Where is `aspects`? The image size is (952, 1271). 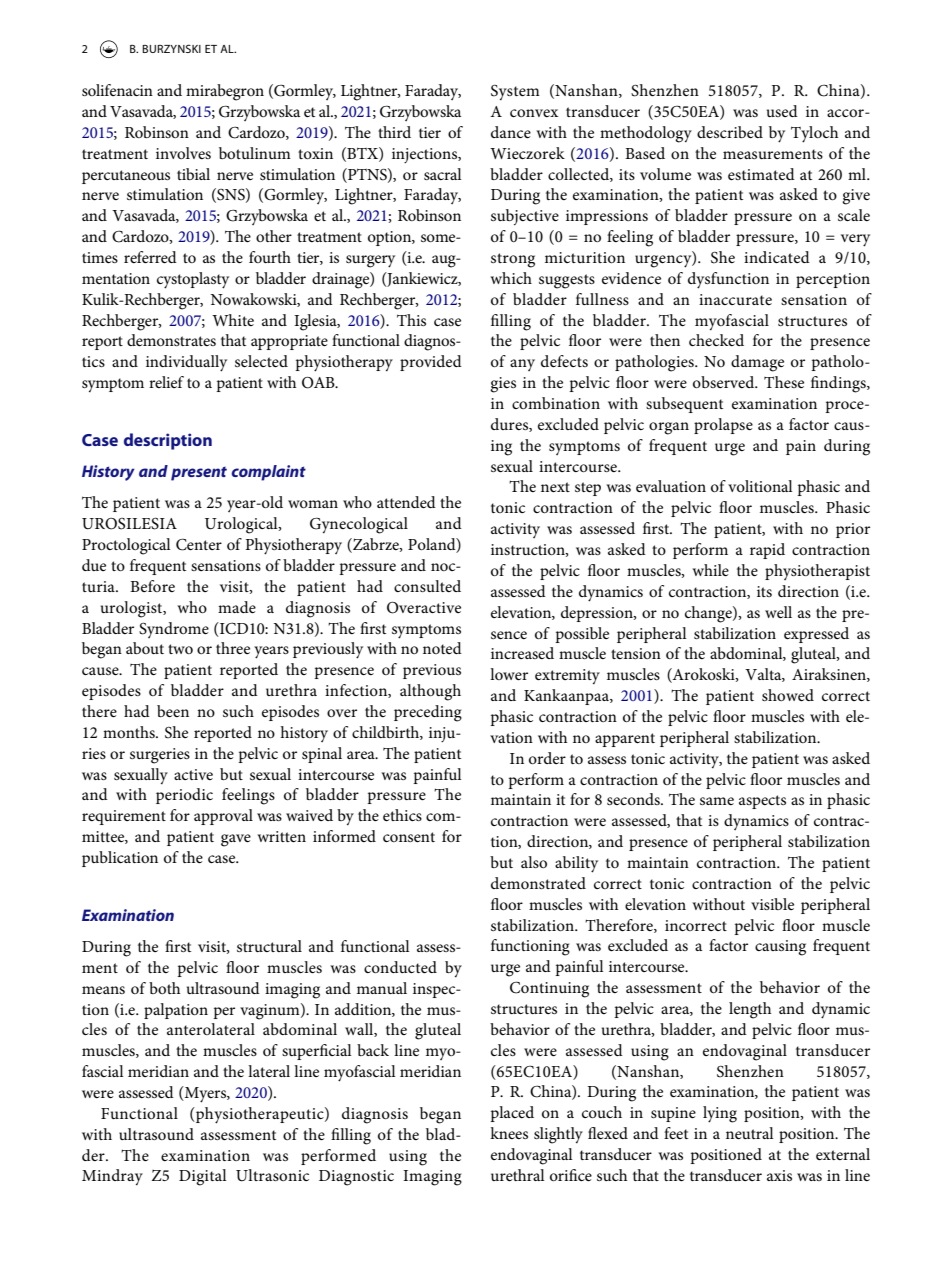
aspects is located at coordinates (762, 802).
